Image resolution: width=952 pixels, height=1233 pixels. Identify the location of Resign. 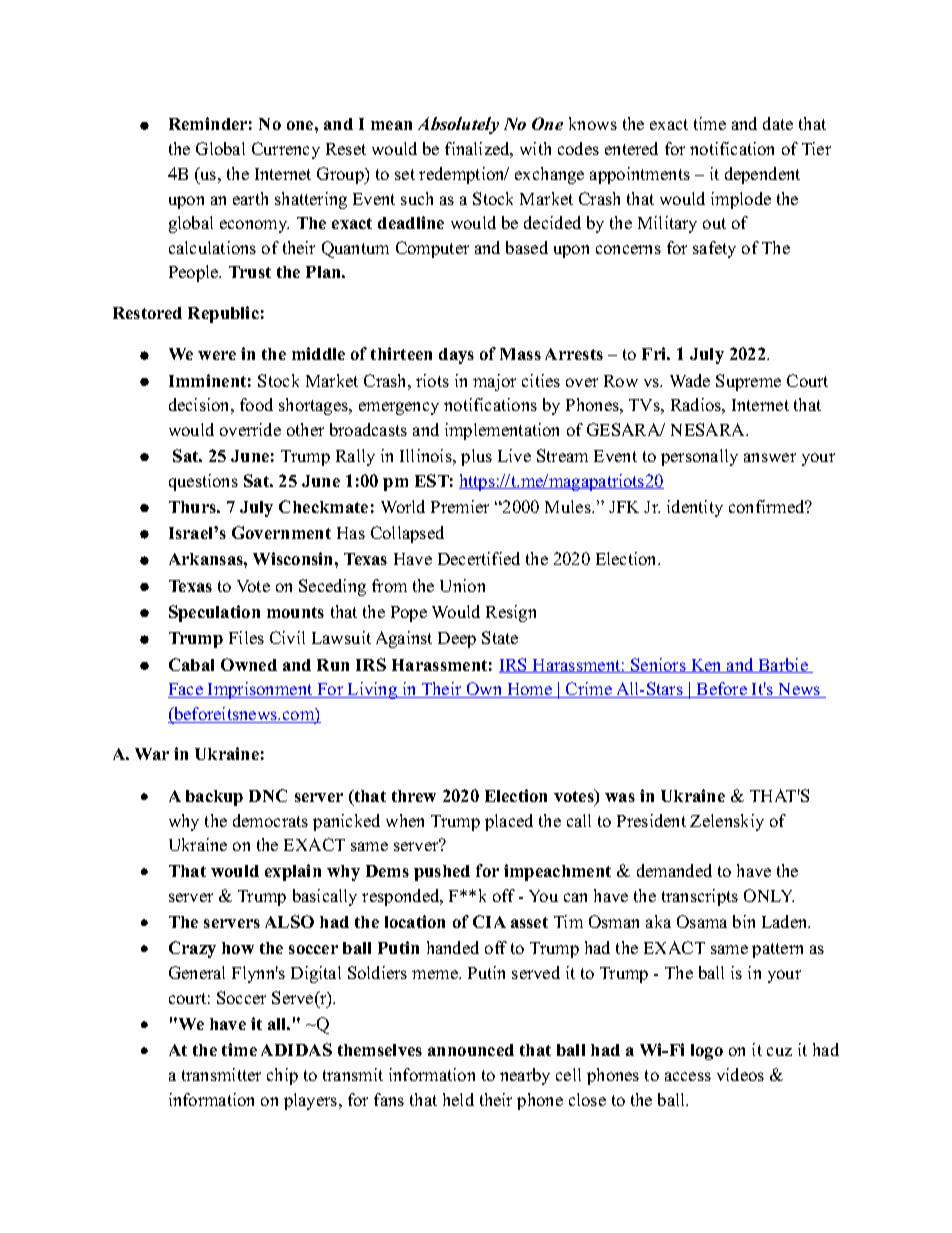
(511, 613).
